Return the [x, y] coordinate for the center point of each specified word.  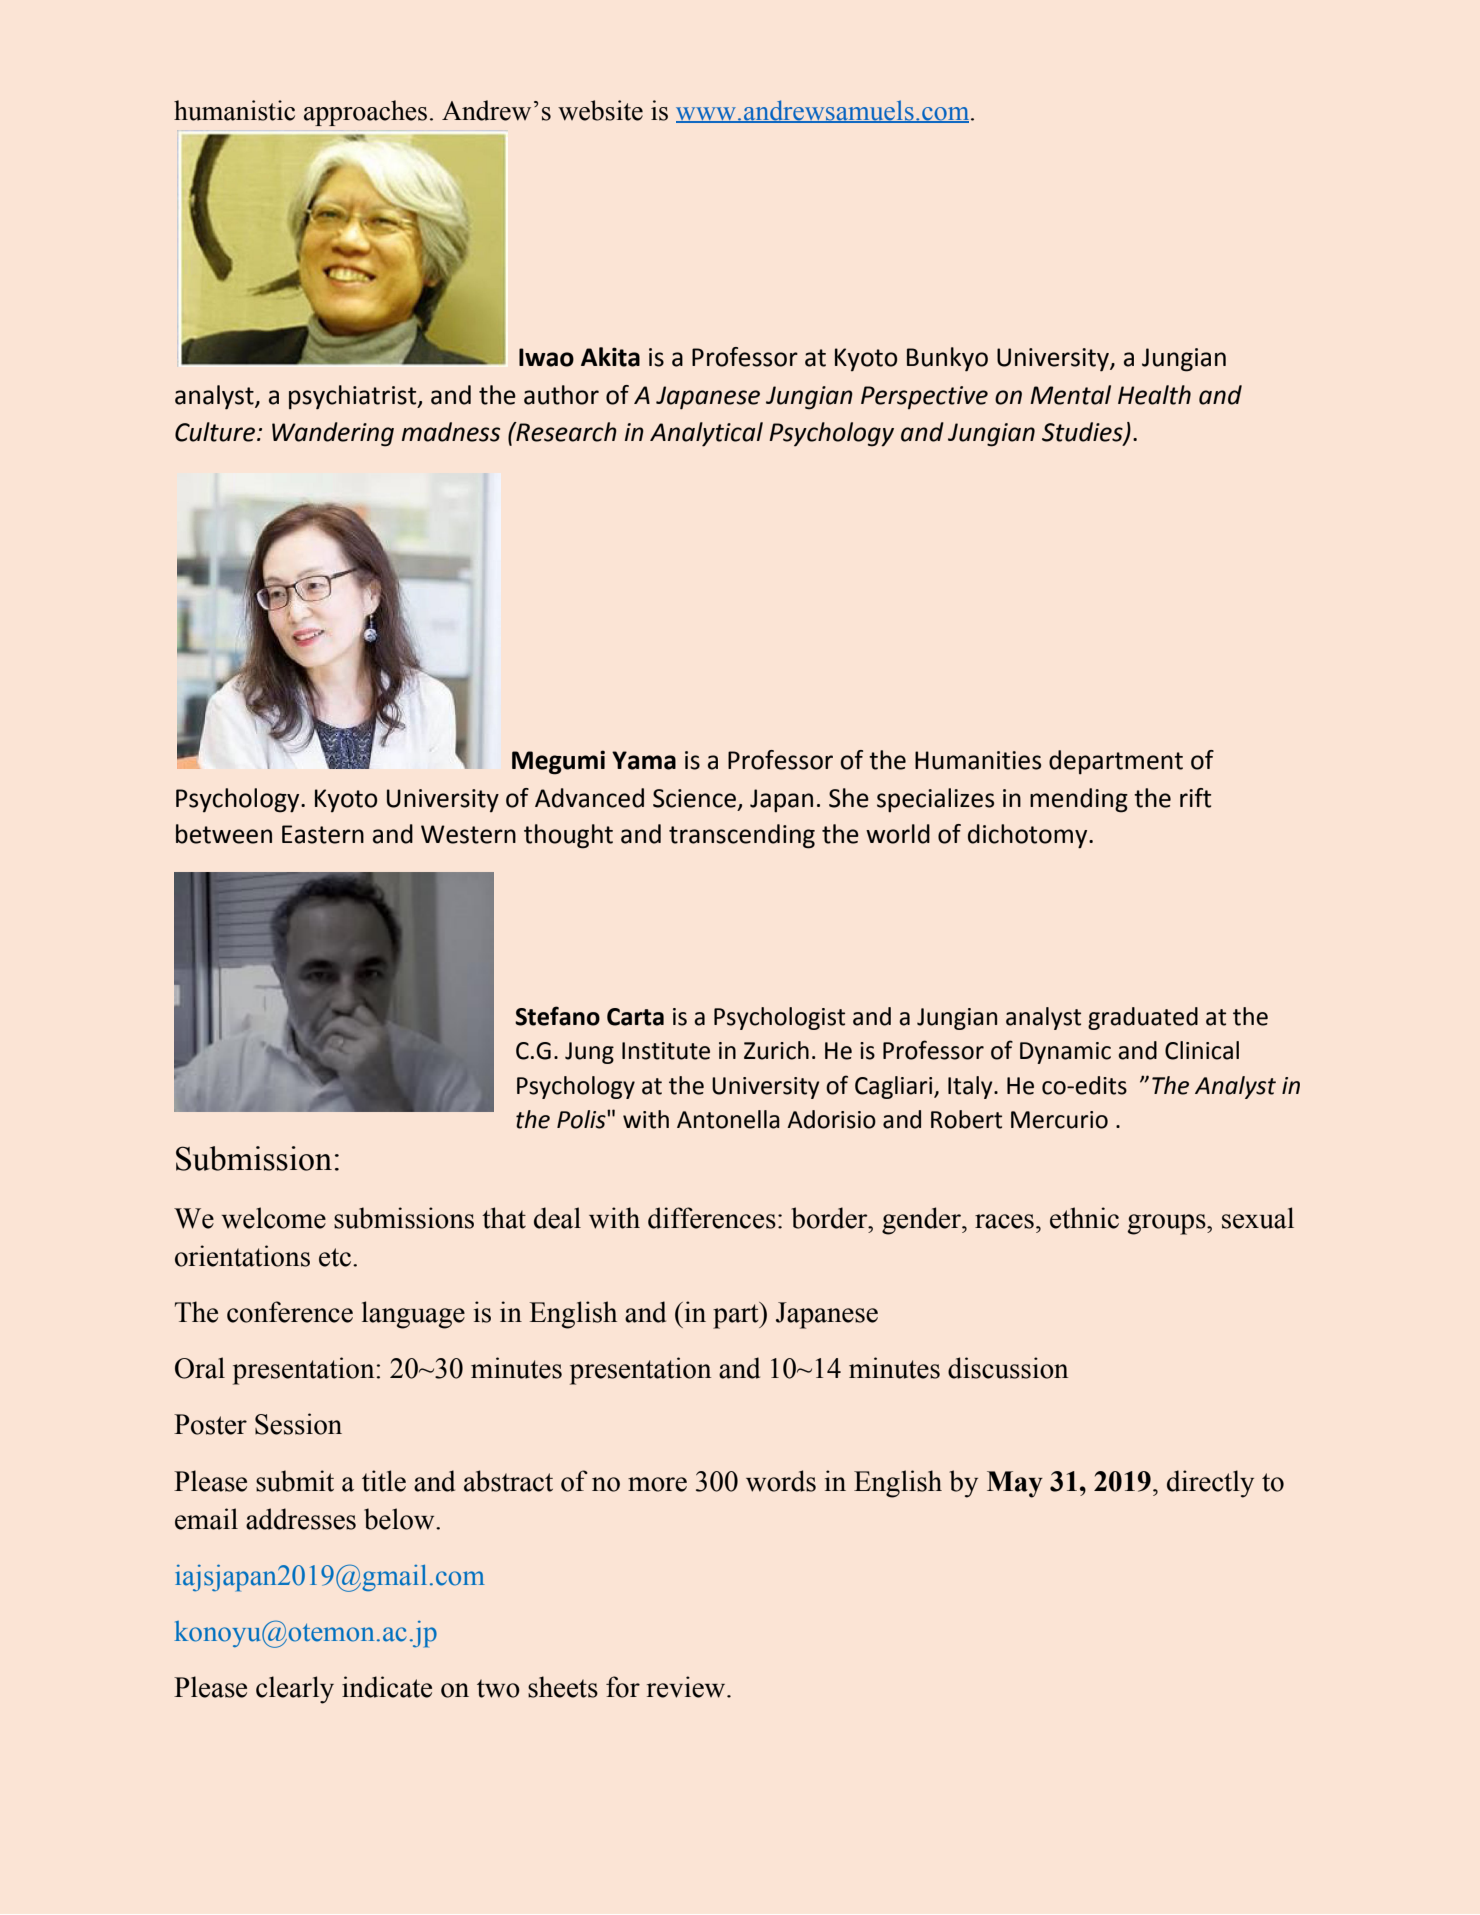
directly [1210, 1484]
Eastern [323, 834]
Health [1154, 395]
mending [1079, 800]
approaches [365, 113]
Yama [644, 760]
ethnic [1084, 1218]
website [600, 110]
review [687, 1687]
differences [712, 1218]
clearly [295, 1690]
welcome [273, 1218]
